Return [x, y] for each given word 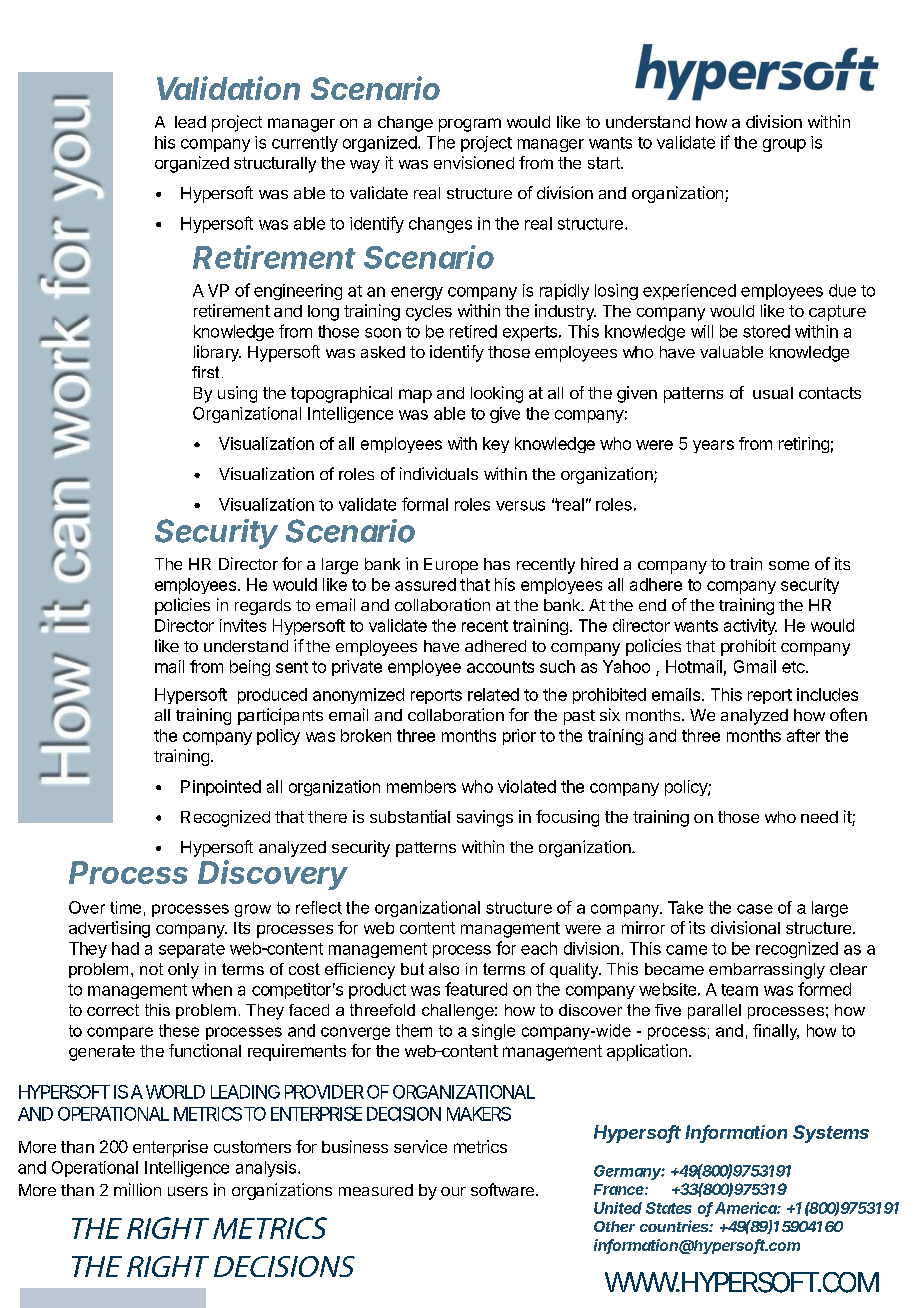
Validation [228, 88]
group [784, 145]
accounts [500, 667]
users [188, 1191]
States [669, 1208]
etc [794, 667]
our [453, 1191]
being [250, 668]
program [470, 125]
